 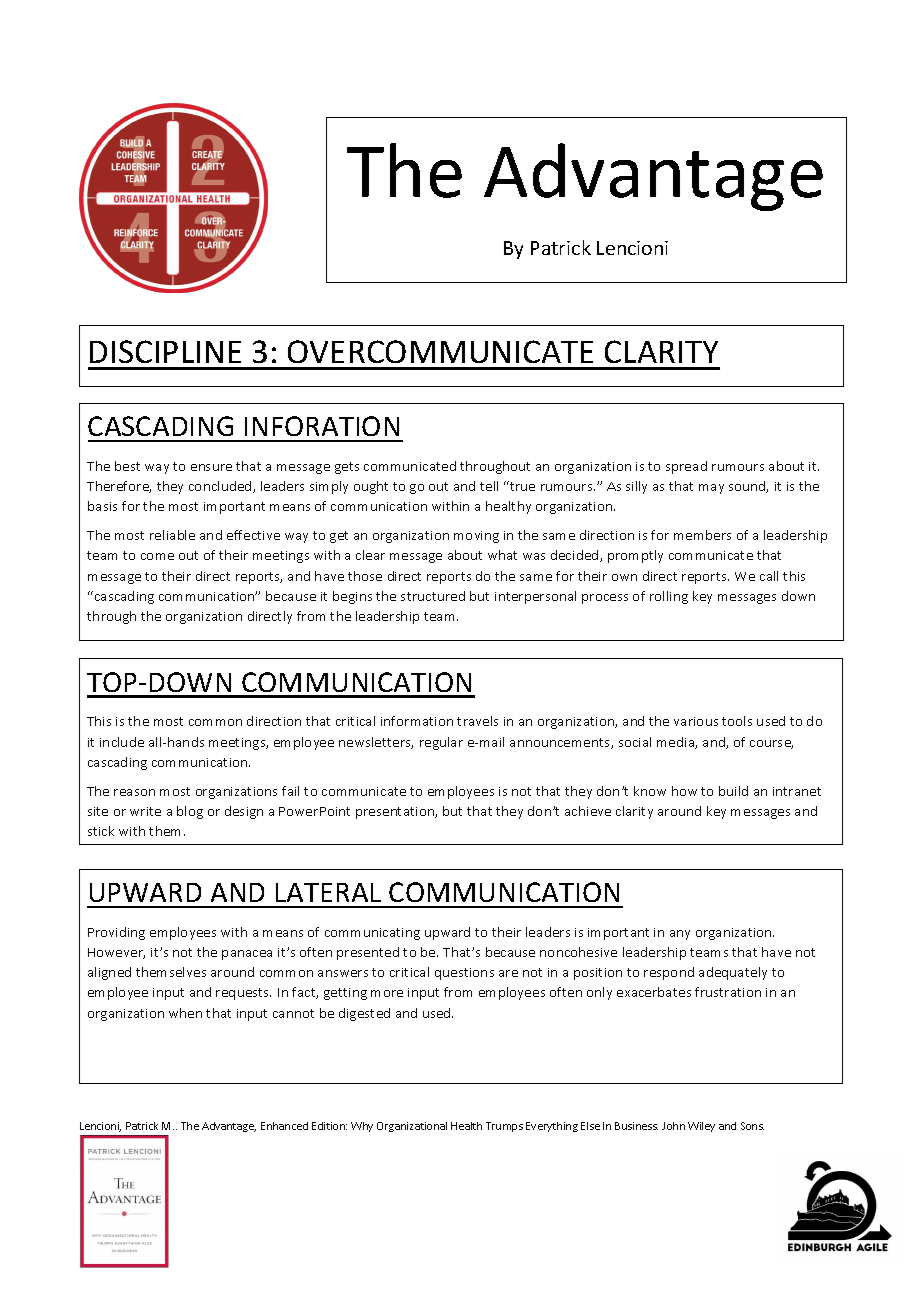 I want to click on include, so click(x=122, y=742).
